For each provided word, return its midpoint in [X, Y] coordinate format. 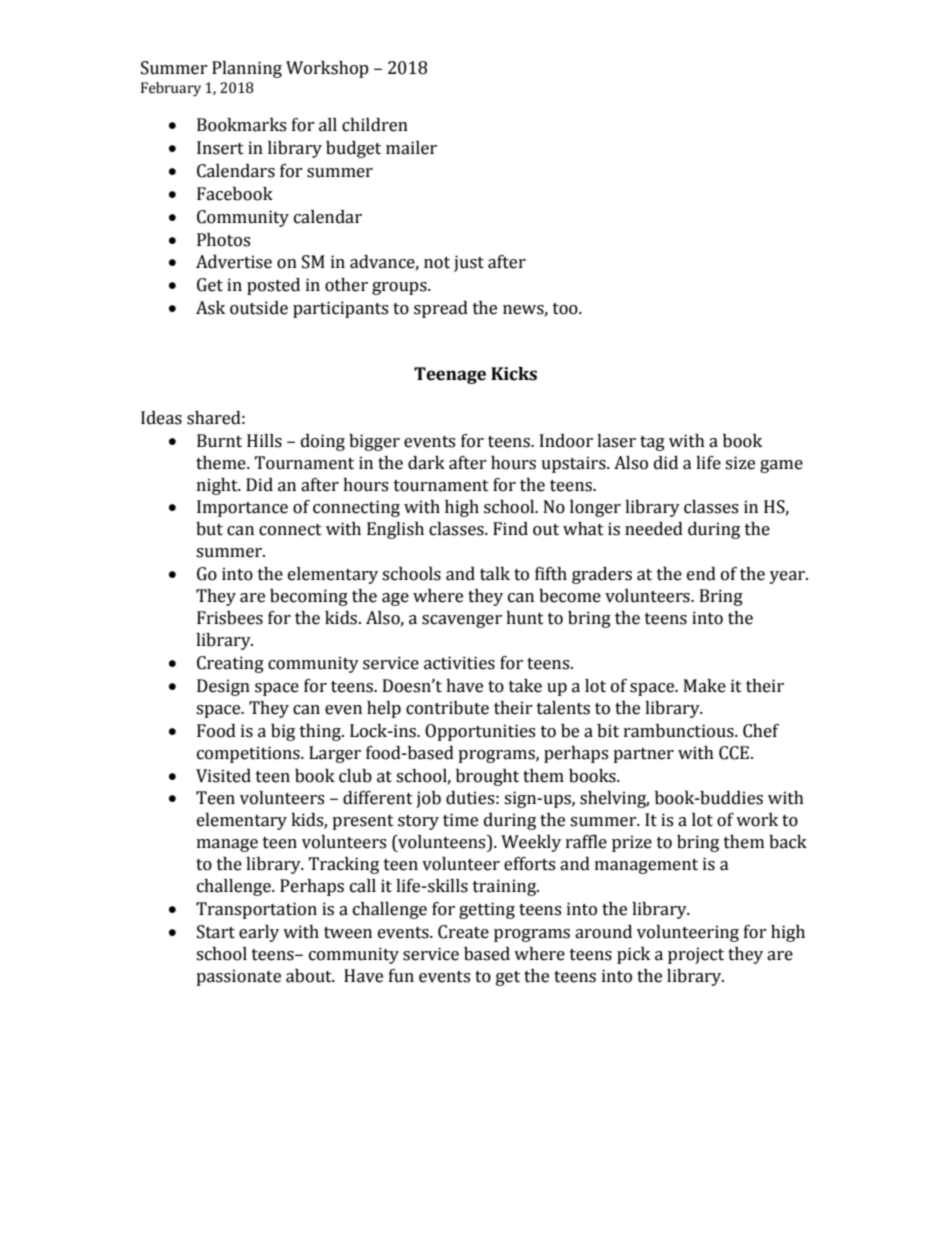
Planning [247, 69]
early [259, 933]
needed [654, 529]
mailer [411, 148]
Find [510, 529]
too [566, 309]
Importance [242, 508]
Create [463, 932]
